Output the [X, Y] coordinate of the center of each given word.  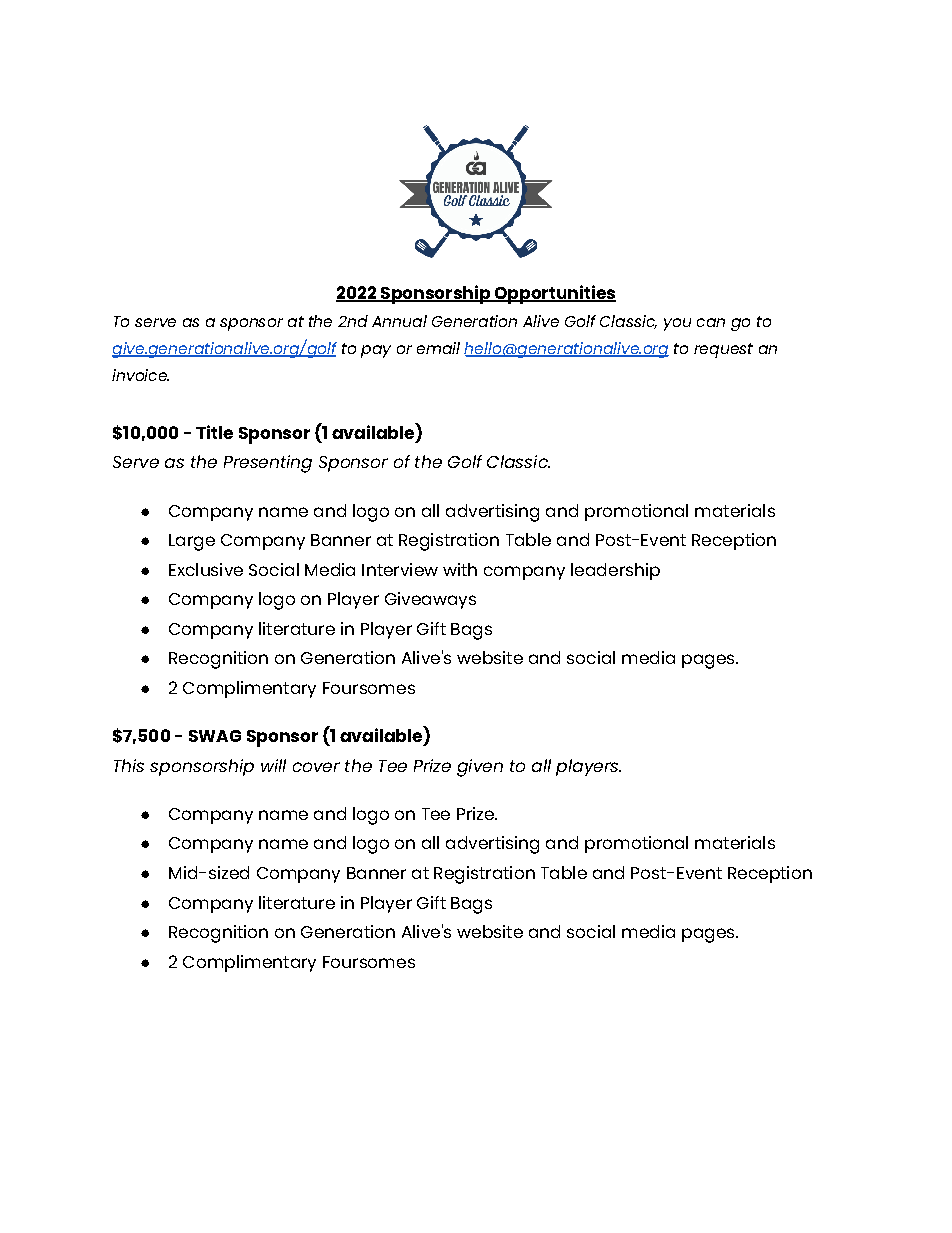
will [273, 765]
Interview [400, 569]
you [677, 324]
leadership [615, 571]
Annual [399, 321]
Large [192, 542]
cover [316, 767]
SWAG [215, 736]
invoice [140, 375]
